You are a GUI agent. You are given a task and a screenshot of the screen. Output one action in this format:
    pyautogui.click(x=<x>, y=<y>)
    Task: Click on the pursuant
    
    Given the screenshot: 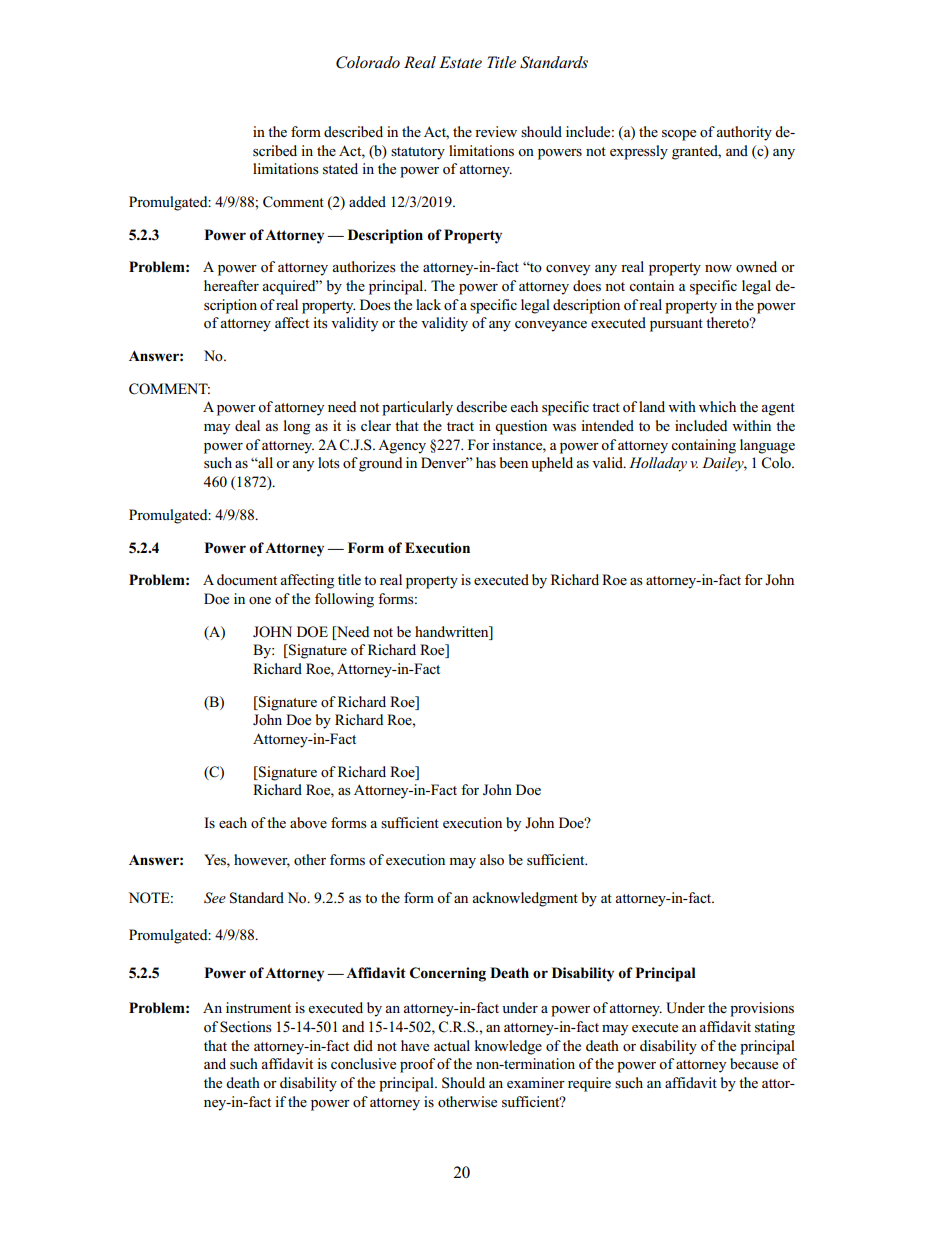 What is the action you would take?
    pyautogui.click(x=676, y=325)
